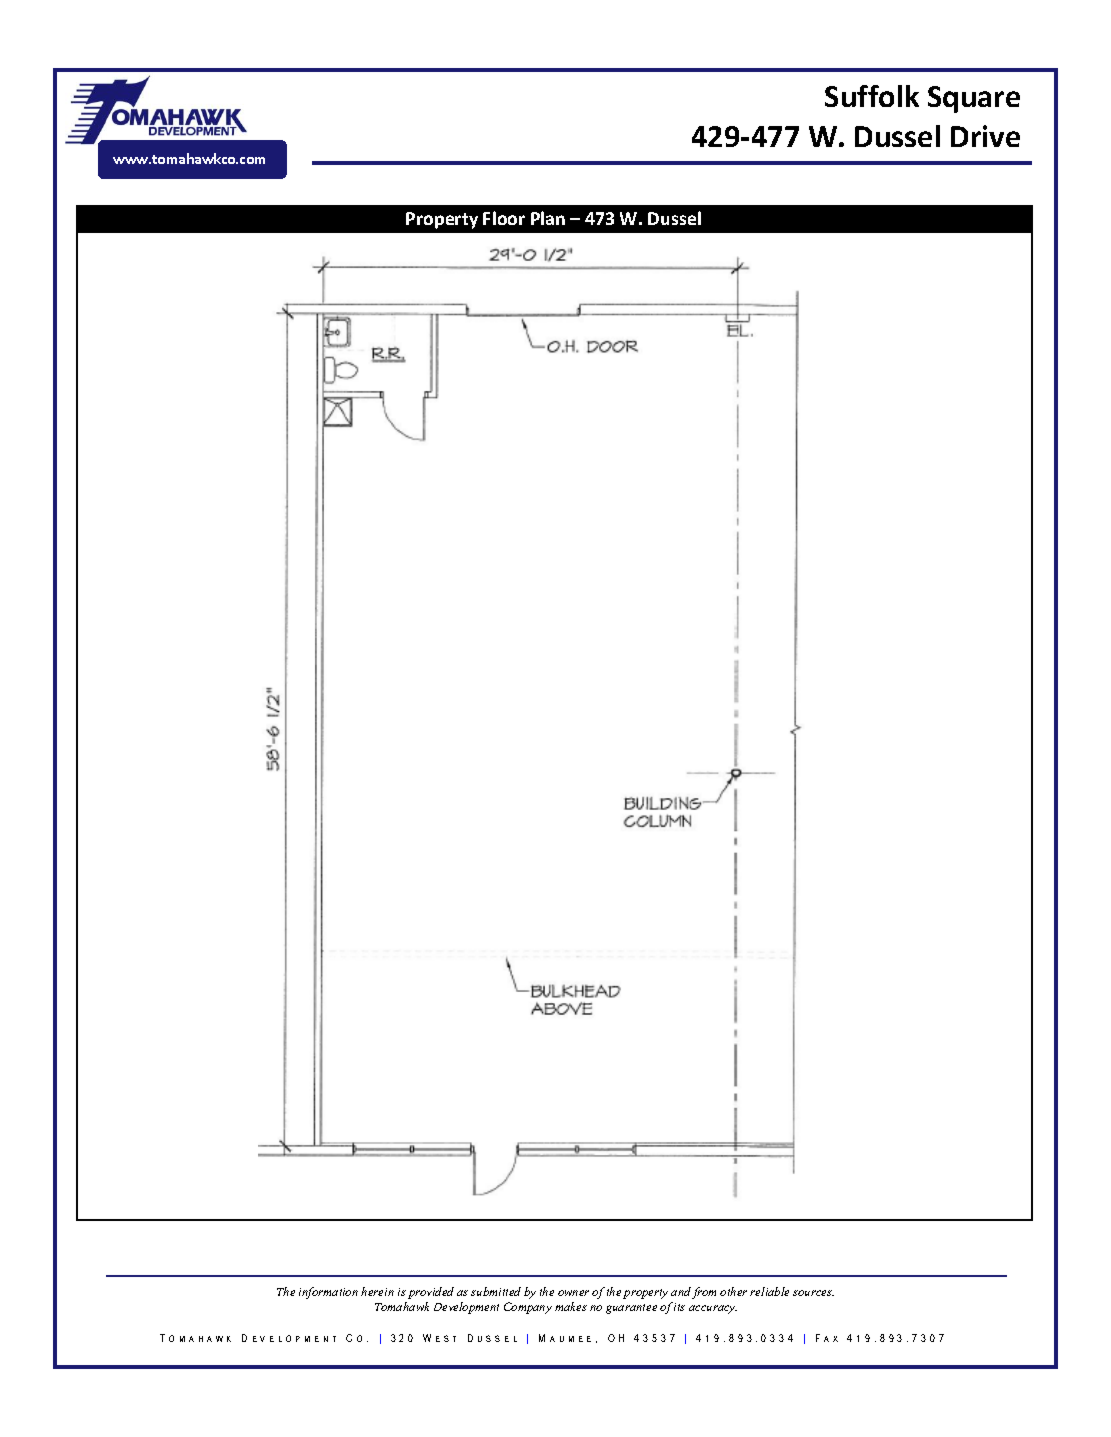 This document has width=1111, height=1437. What do you see at coordinates (872, 96) in the document?
I see `Suffolk` at bounding box center [872, 96].
